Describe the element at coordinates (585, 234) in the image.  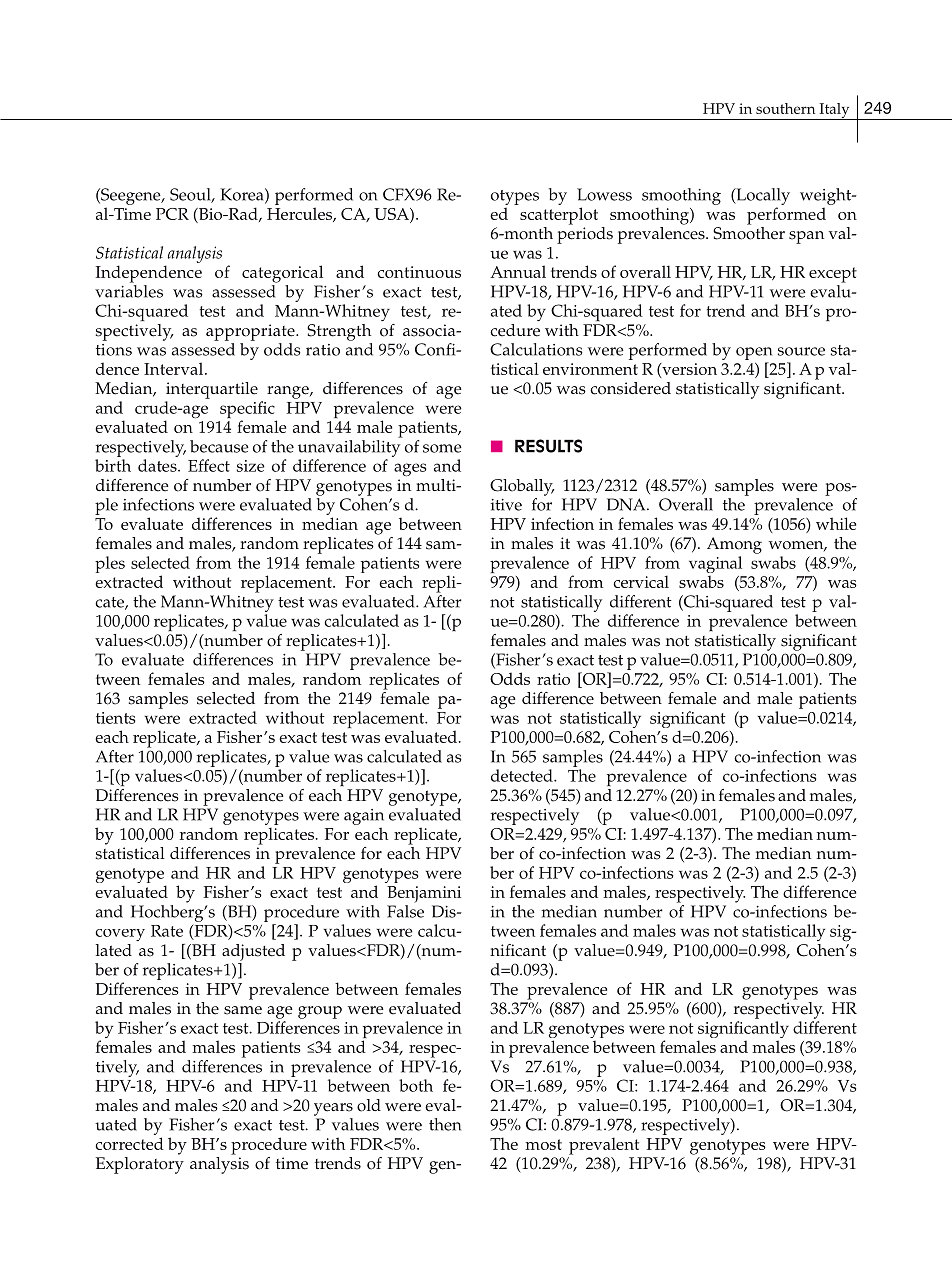
I see `periods` at that location.
